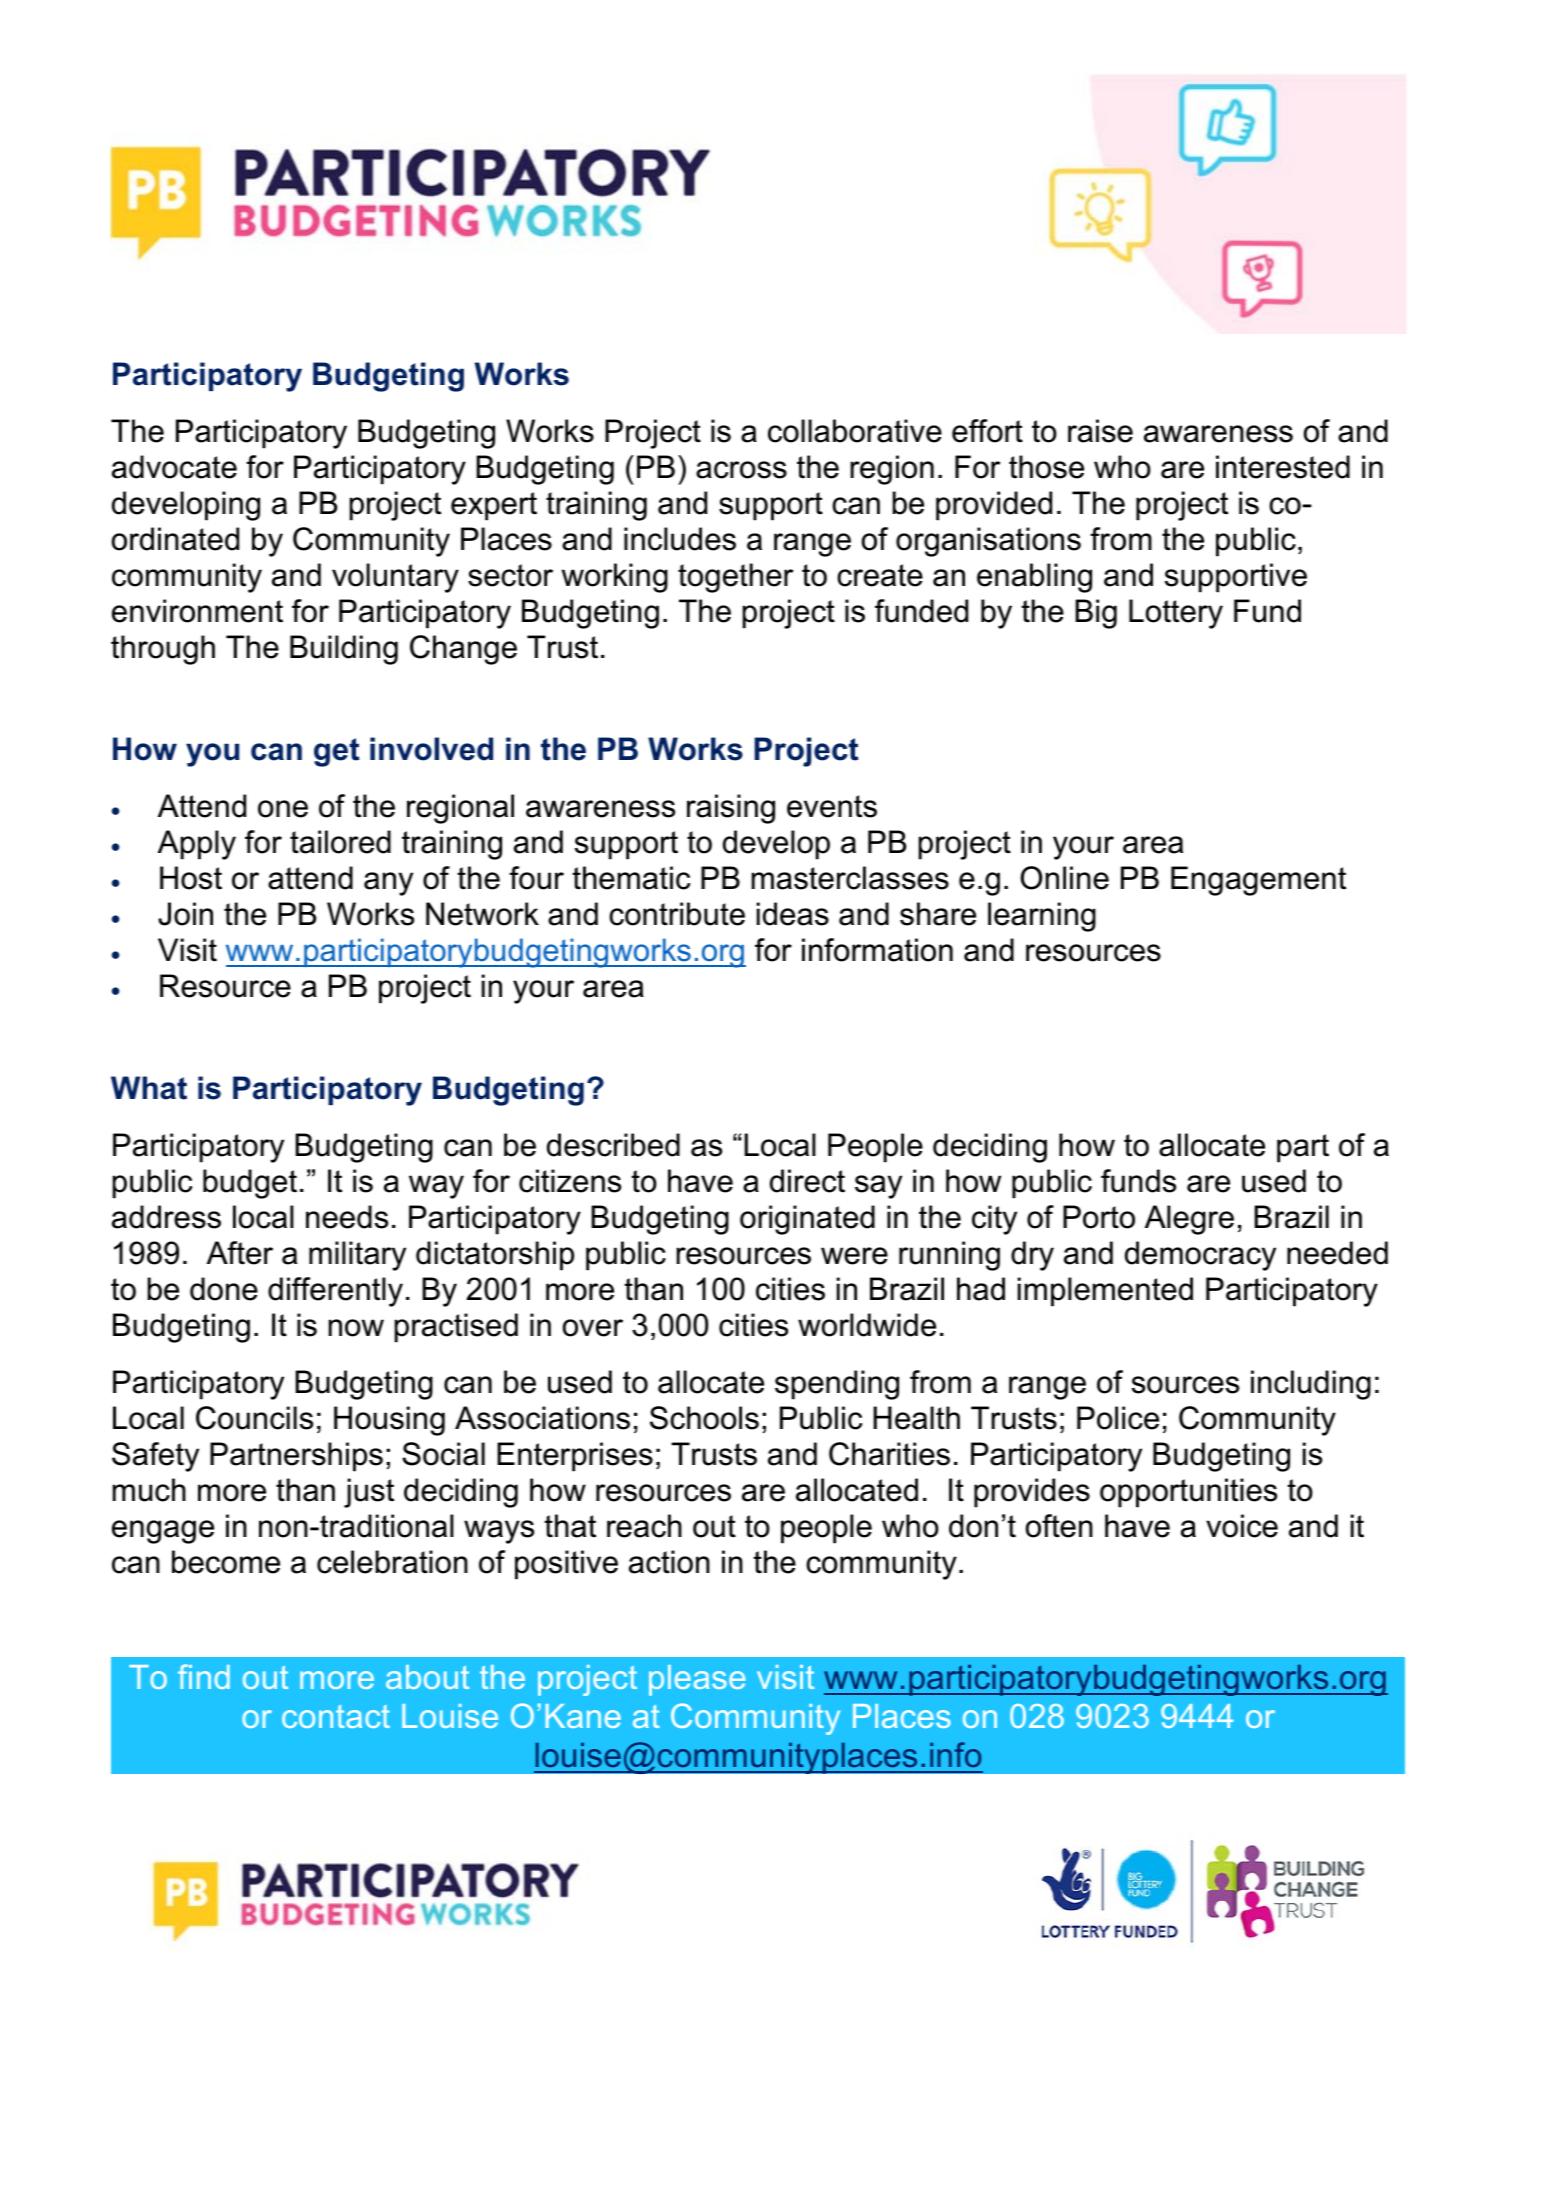 The width and height of the document is (1553, 2197). What do you see at coordinates (336, 1716) in the document?
I see `contact` at bounding box center [336, 1716].
